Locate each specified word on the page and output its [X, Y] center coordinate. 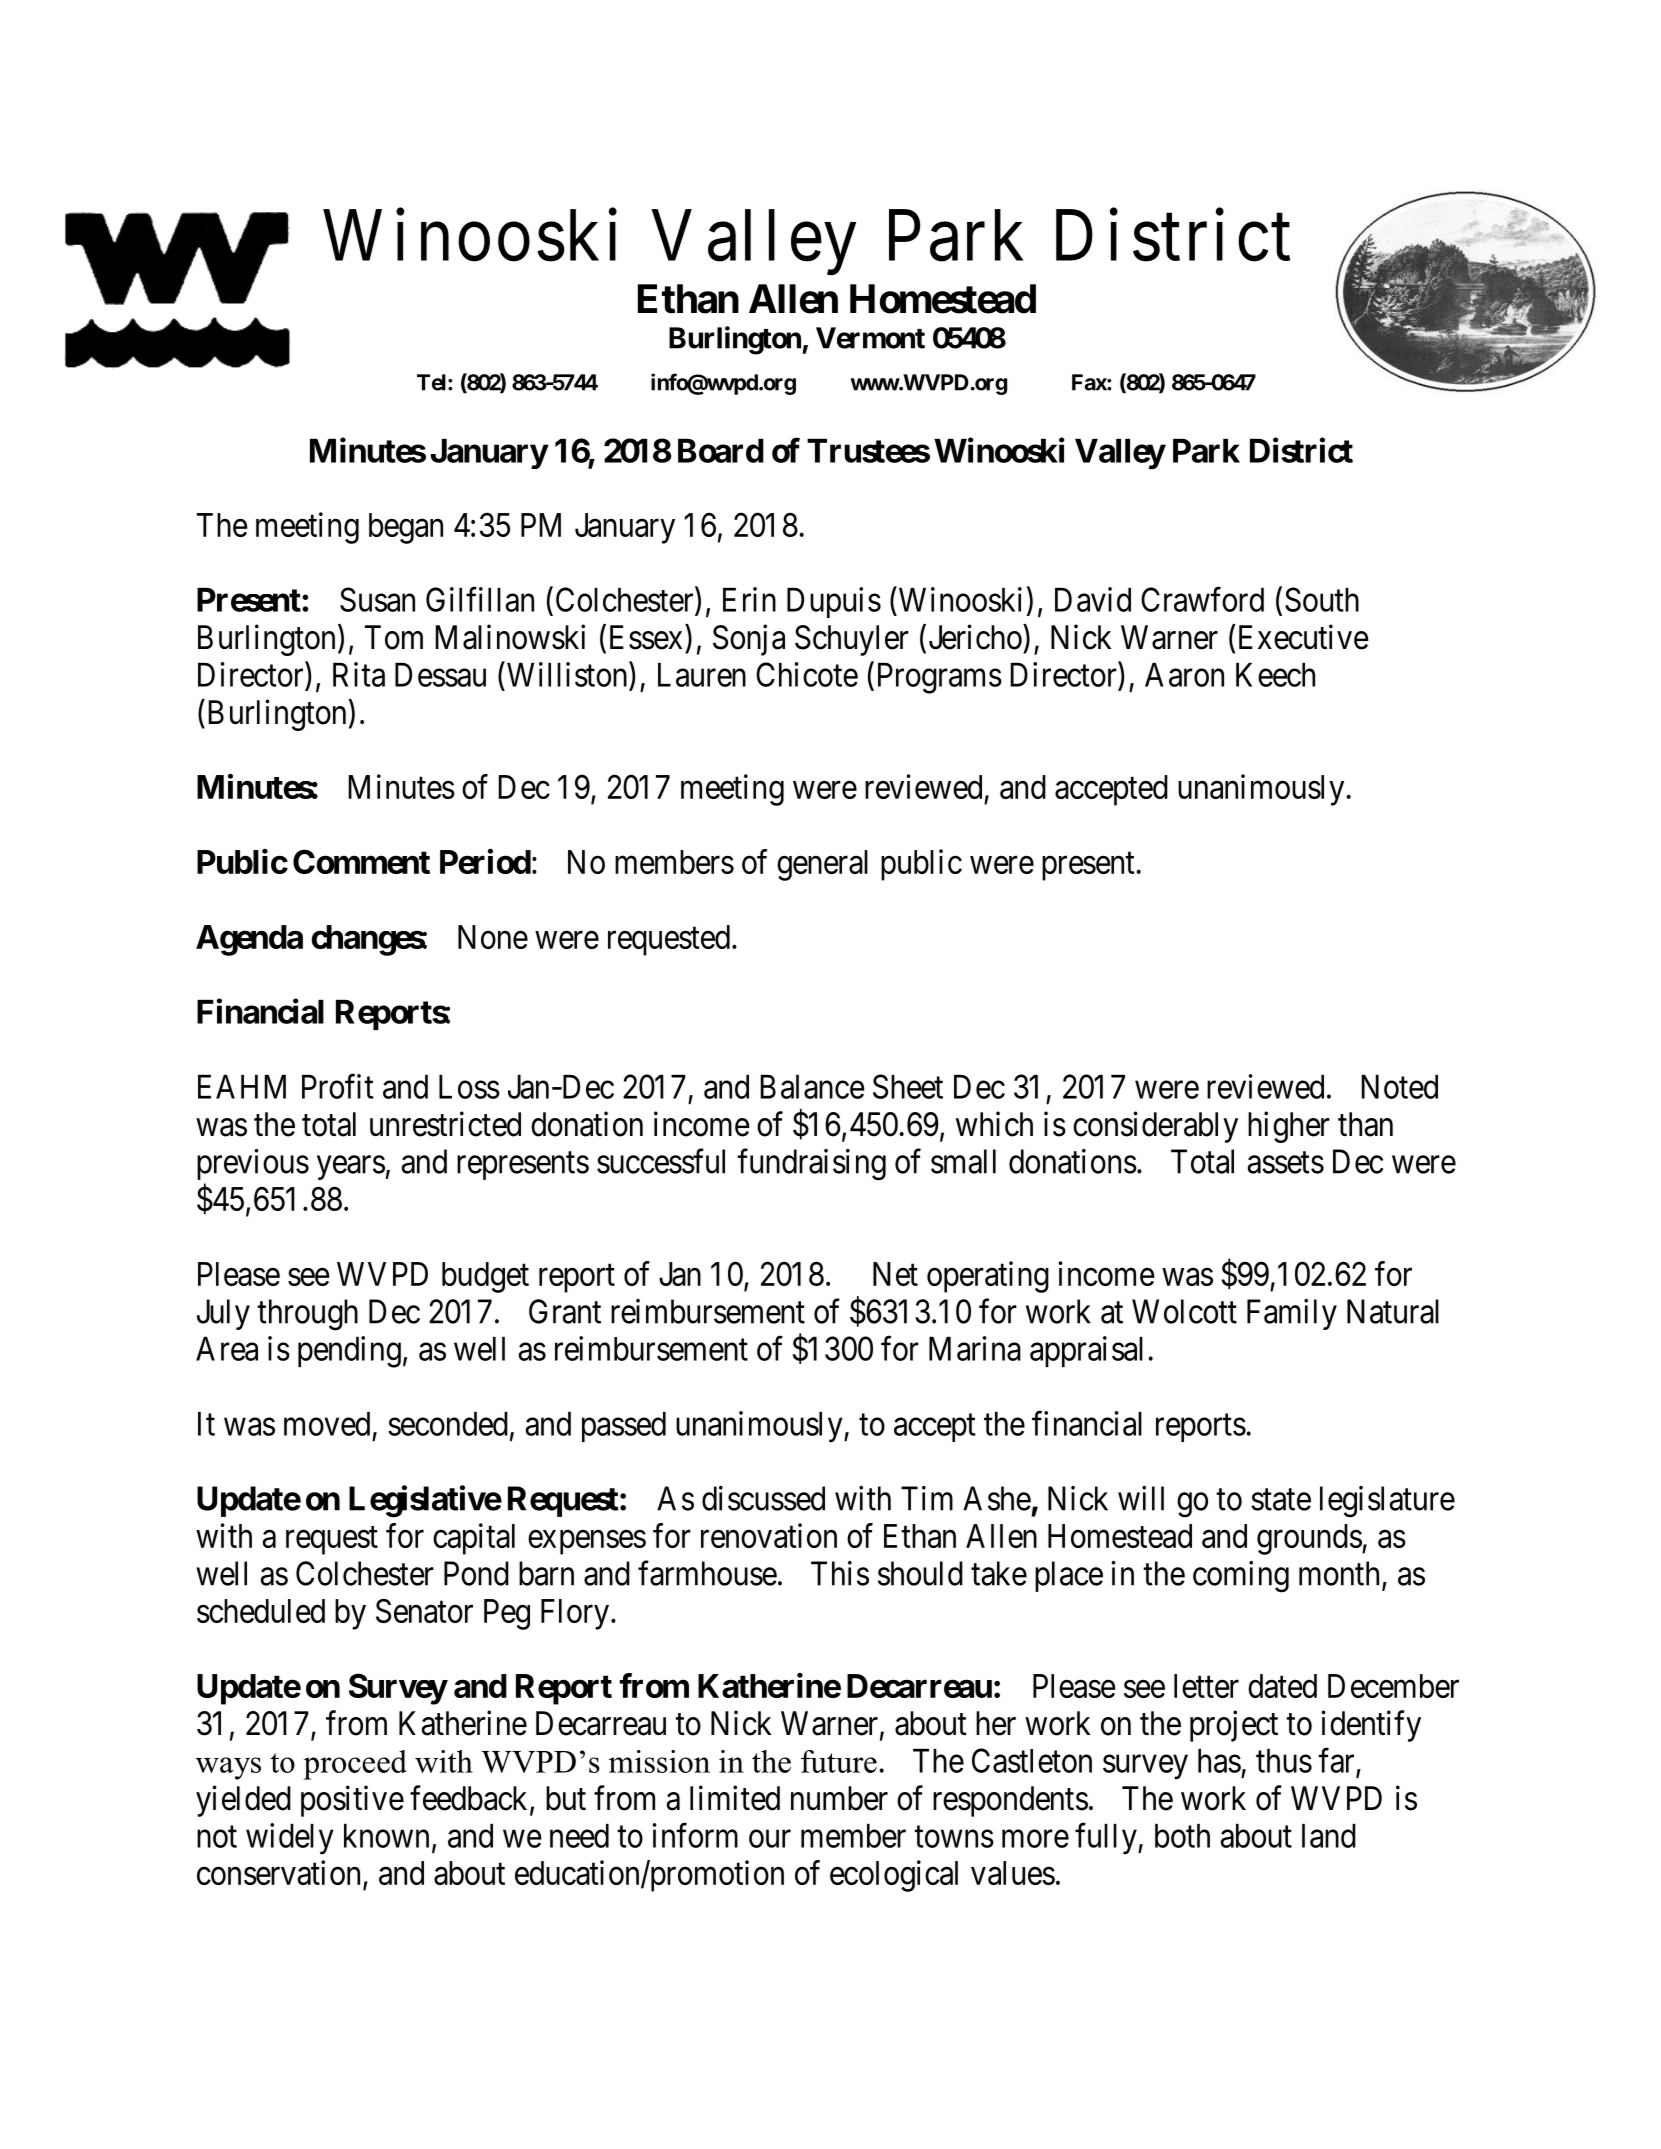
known [386, 1836]
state [1281, 1500]
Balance [812, 1087]
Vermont [870, 338]
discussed [763, 1498]
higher [1289, 1127]
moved [327, 1424]
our [770, 1839]
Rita [359, 674]
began [406, 528]
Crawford [1202, 599]
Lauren [702, 675]
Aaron [1184, 675]
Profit [337, 1086]
